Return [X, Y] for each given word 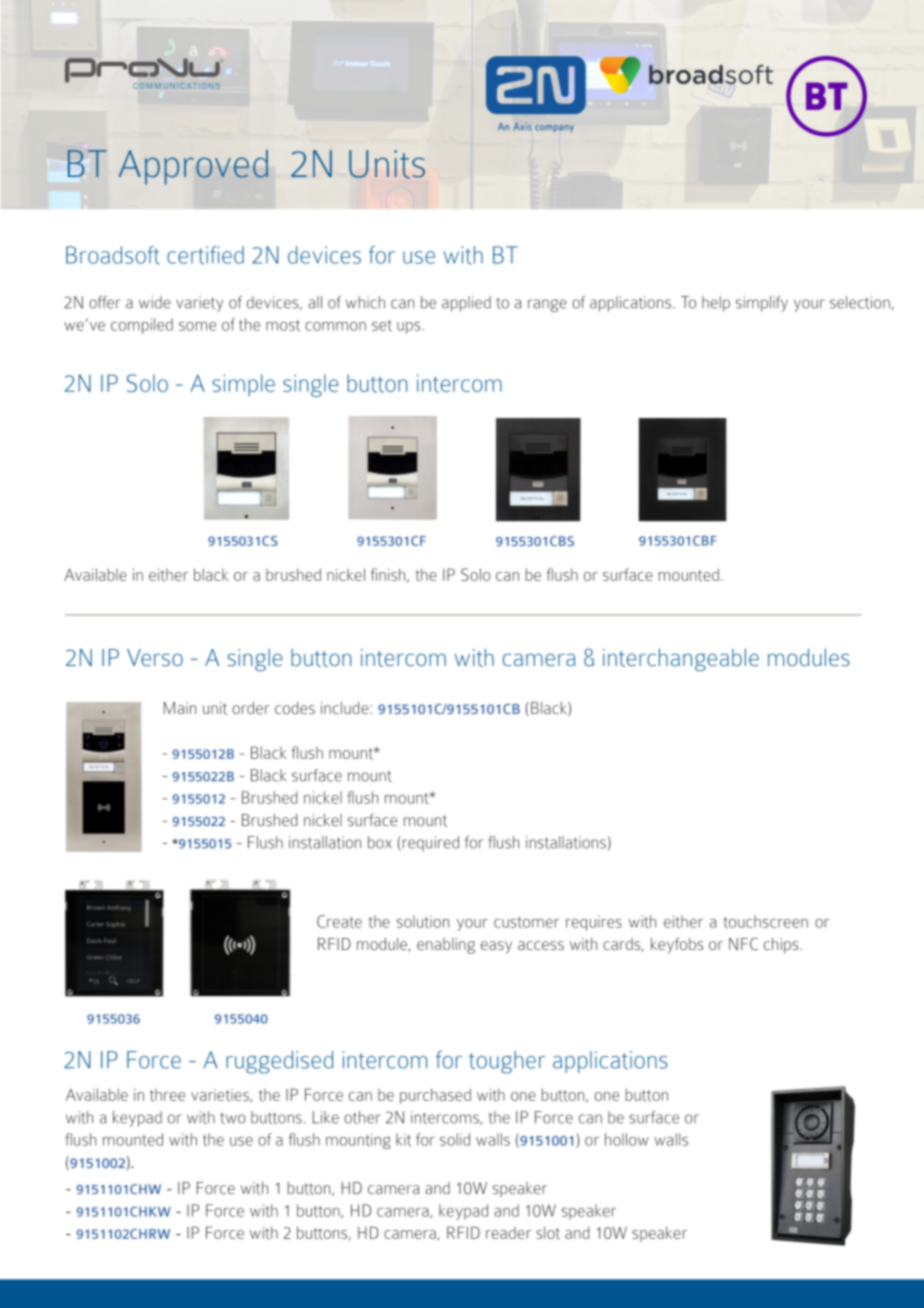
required [429, 844]
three [167, 1095]
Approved [193, 167]
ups [410, 328]
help [716, 304]
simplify [762, 304]
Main [180, 708]
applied [466, 304]
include [345, 708]
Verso [155, 657]
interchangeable [681, 659]
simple [243, 385]
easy [496, 947]
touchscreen [765, 921]
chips [782, 946]
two [232, 1118]
